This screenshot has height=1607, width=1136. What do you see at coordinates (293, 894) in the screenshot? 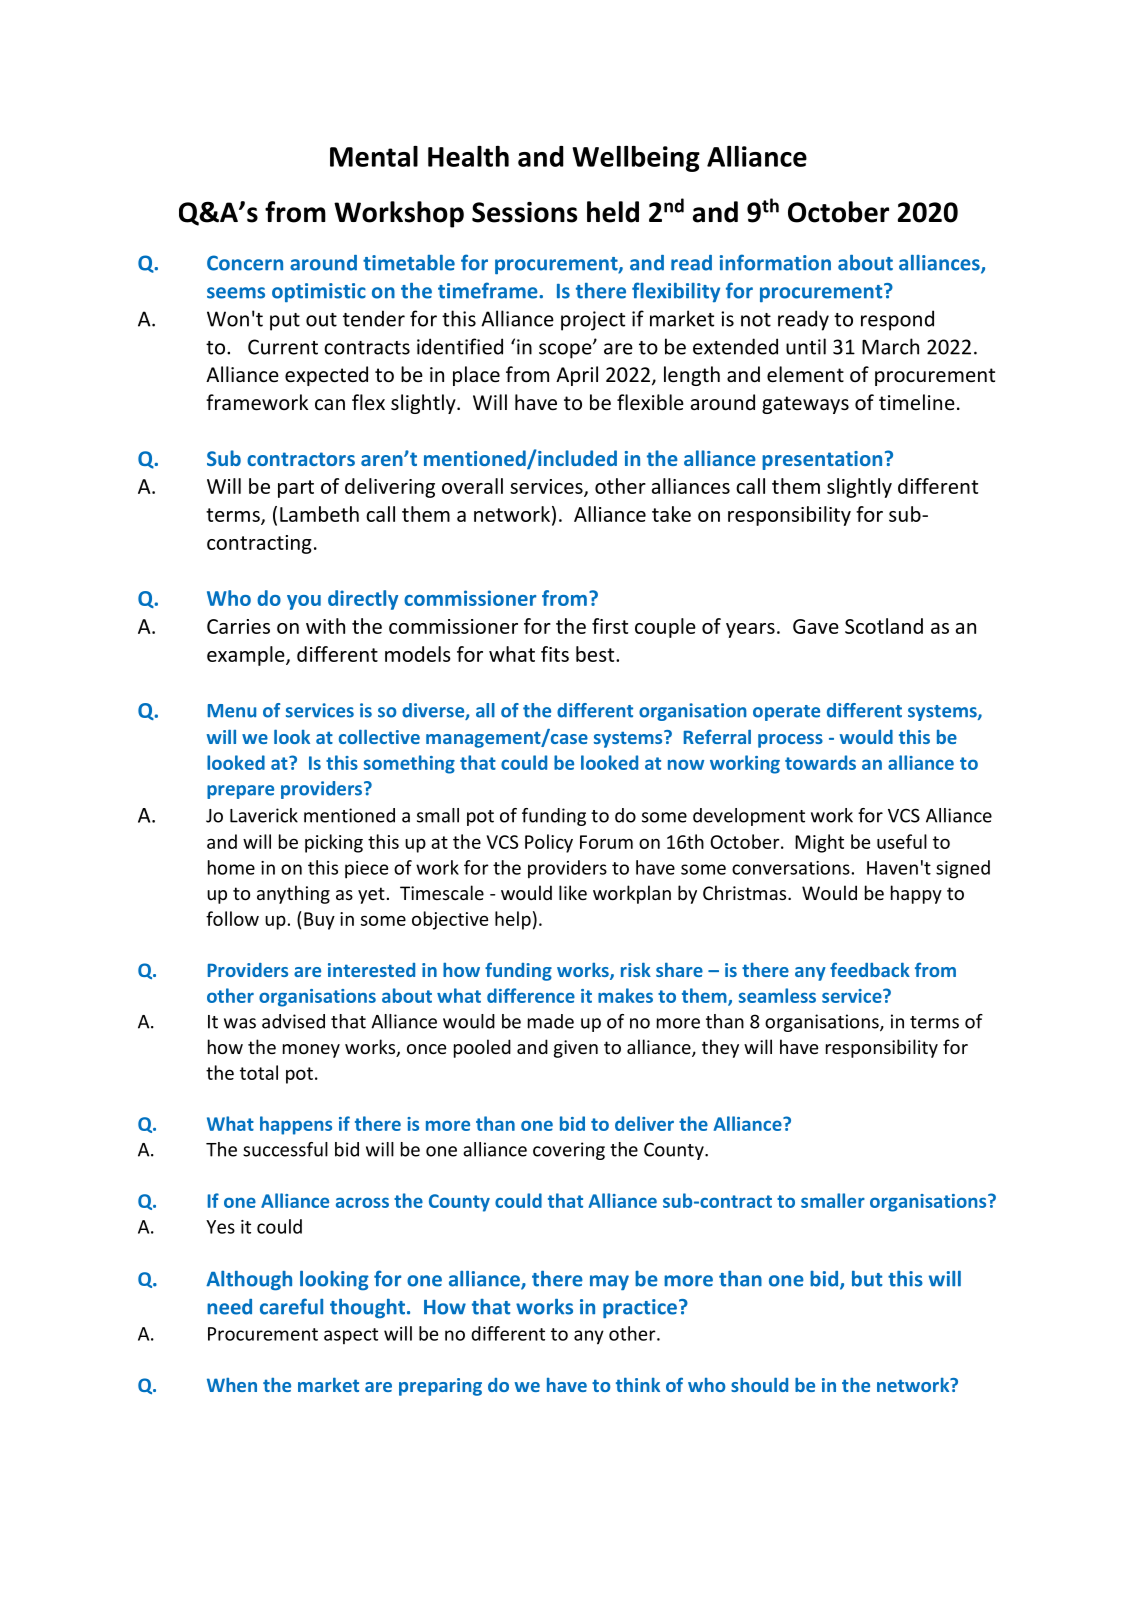
I see `anything` at bounding box center [293, 894].
